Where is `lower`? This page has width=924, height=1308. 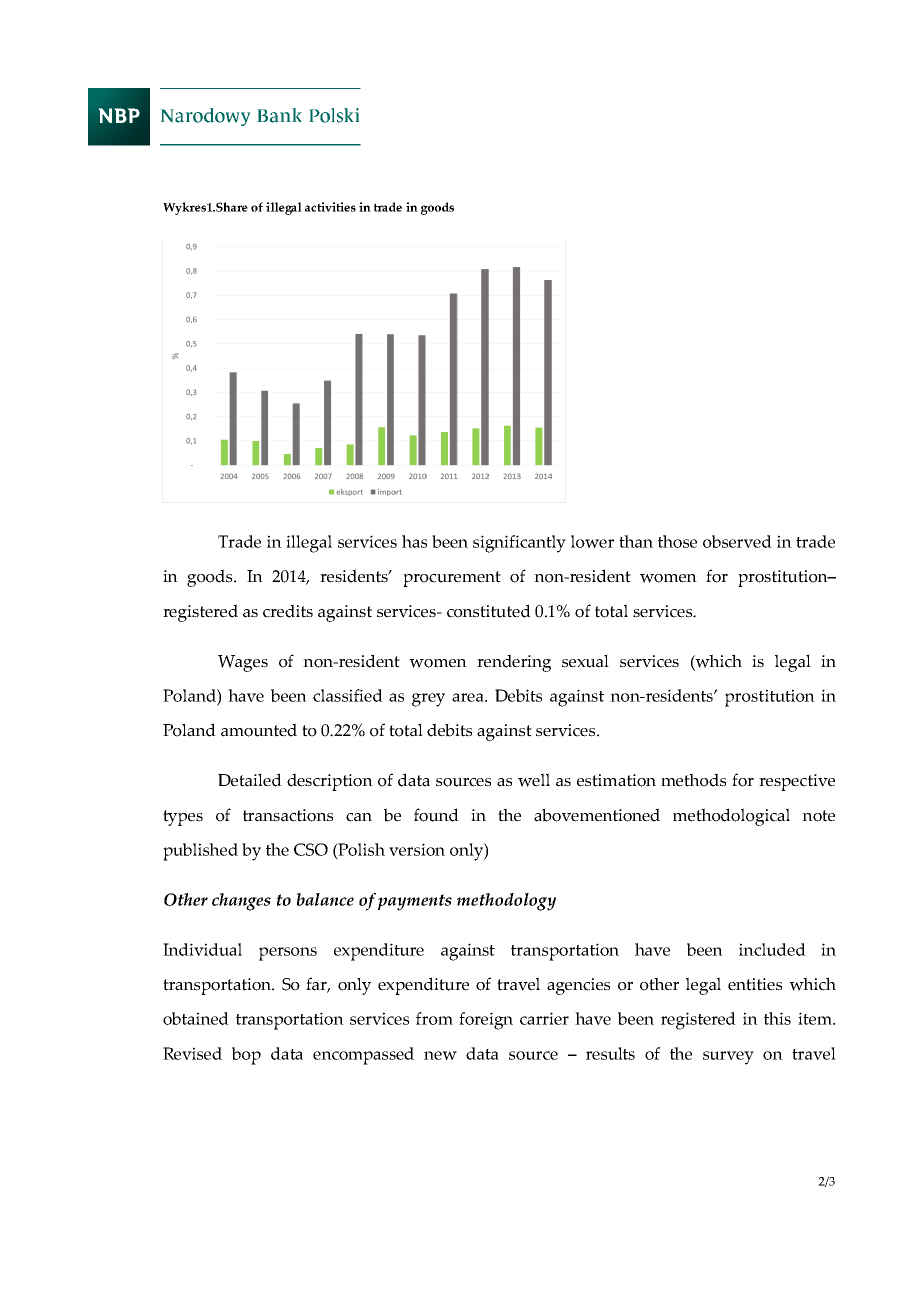
lower is located at coordinates (592, 541).
